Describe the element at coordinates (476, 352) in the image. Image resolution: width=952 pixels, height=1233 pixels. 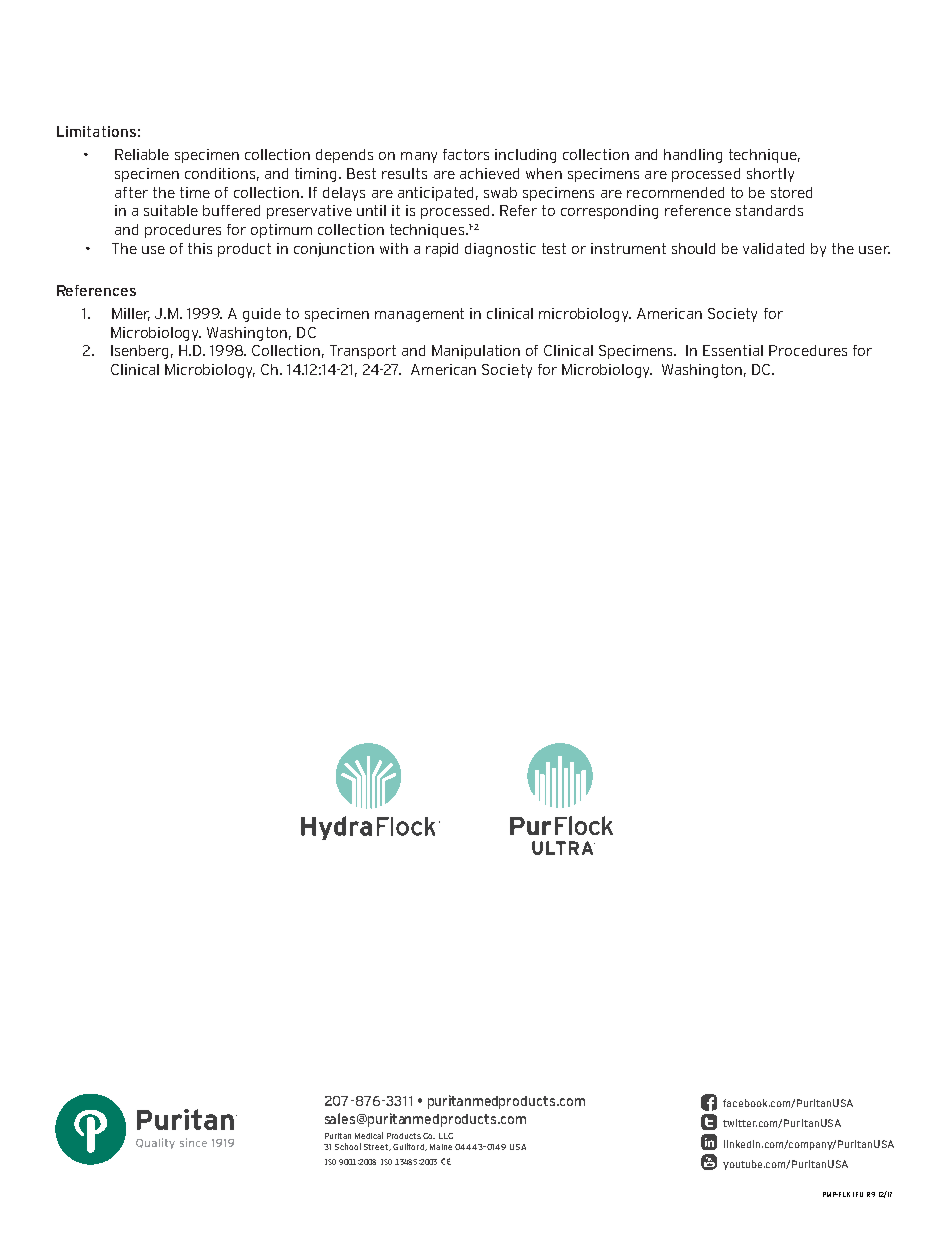
I see `Manipulation` at that location.
